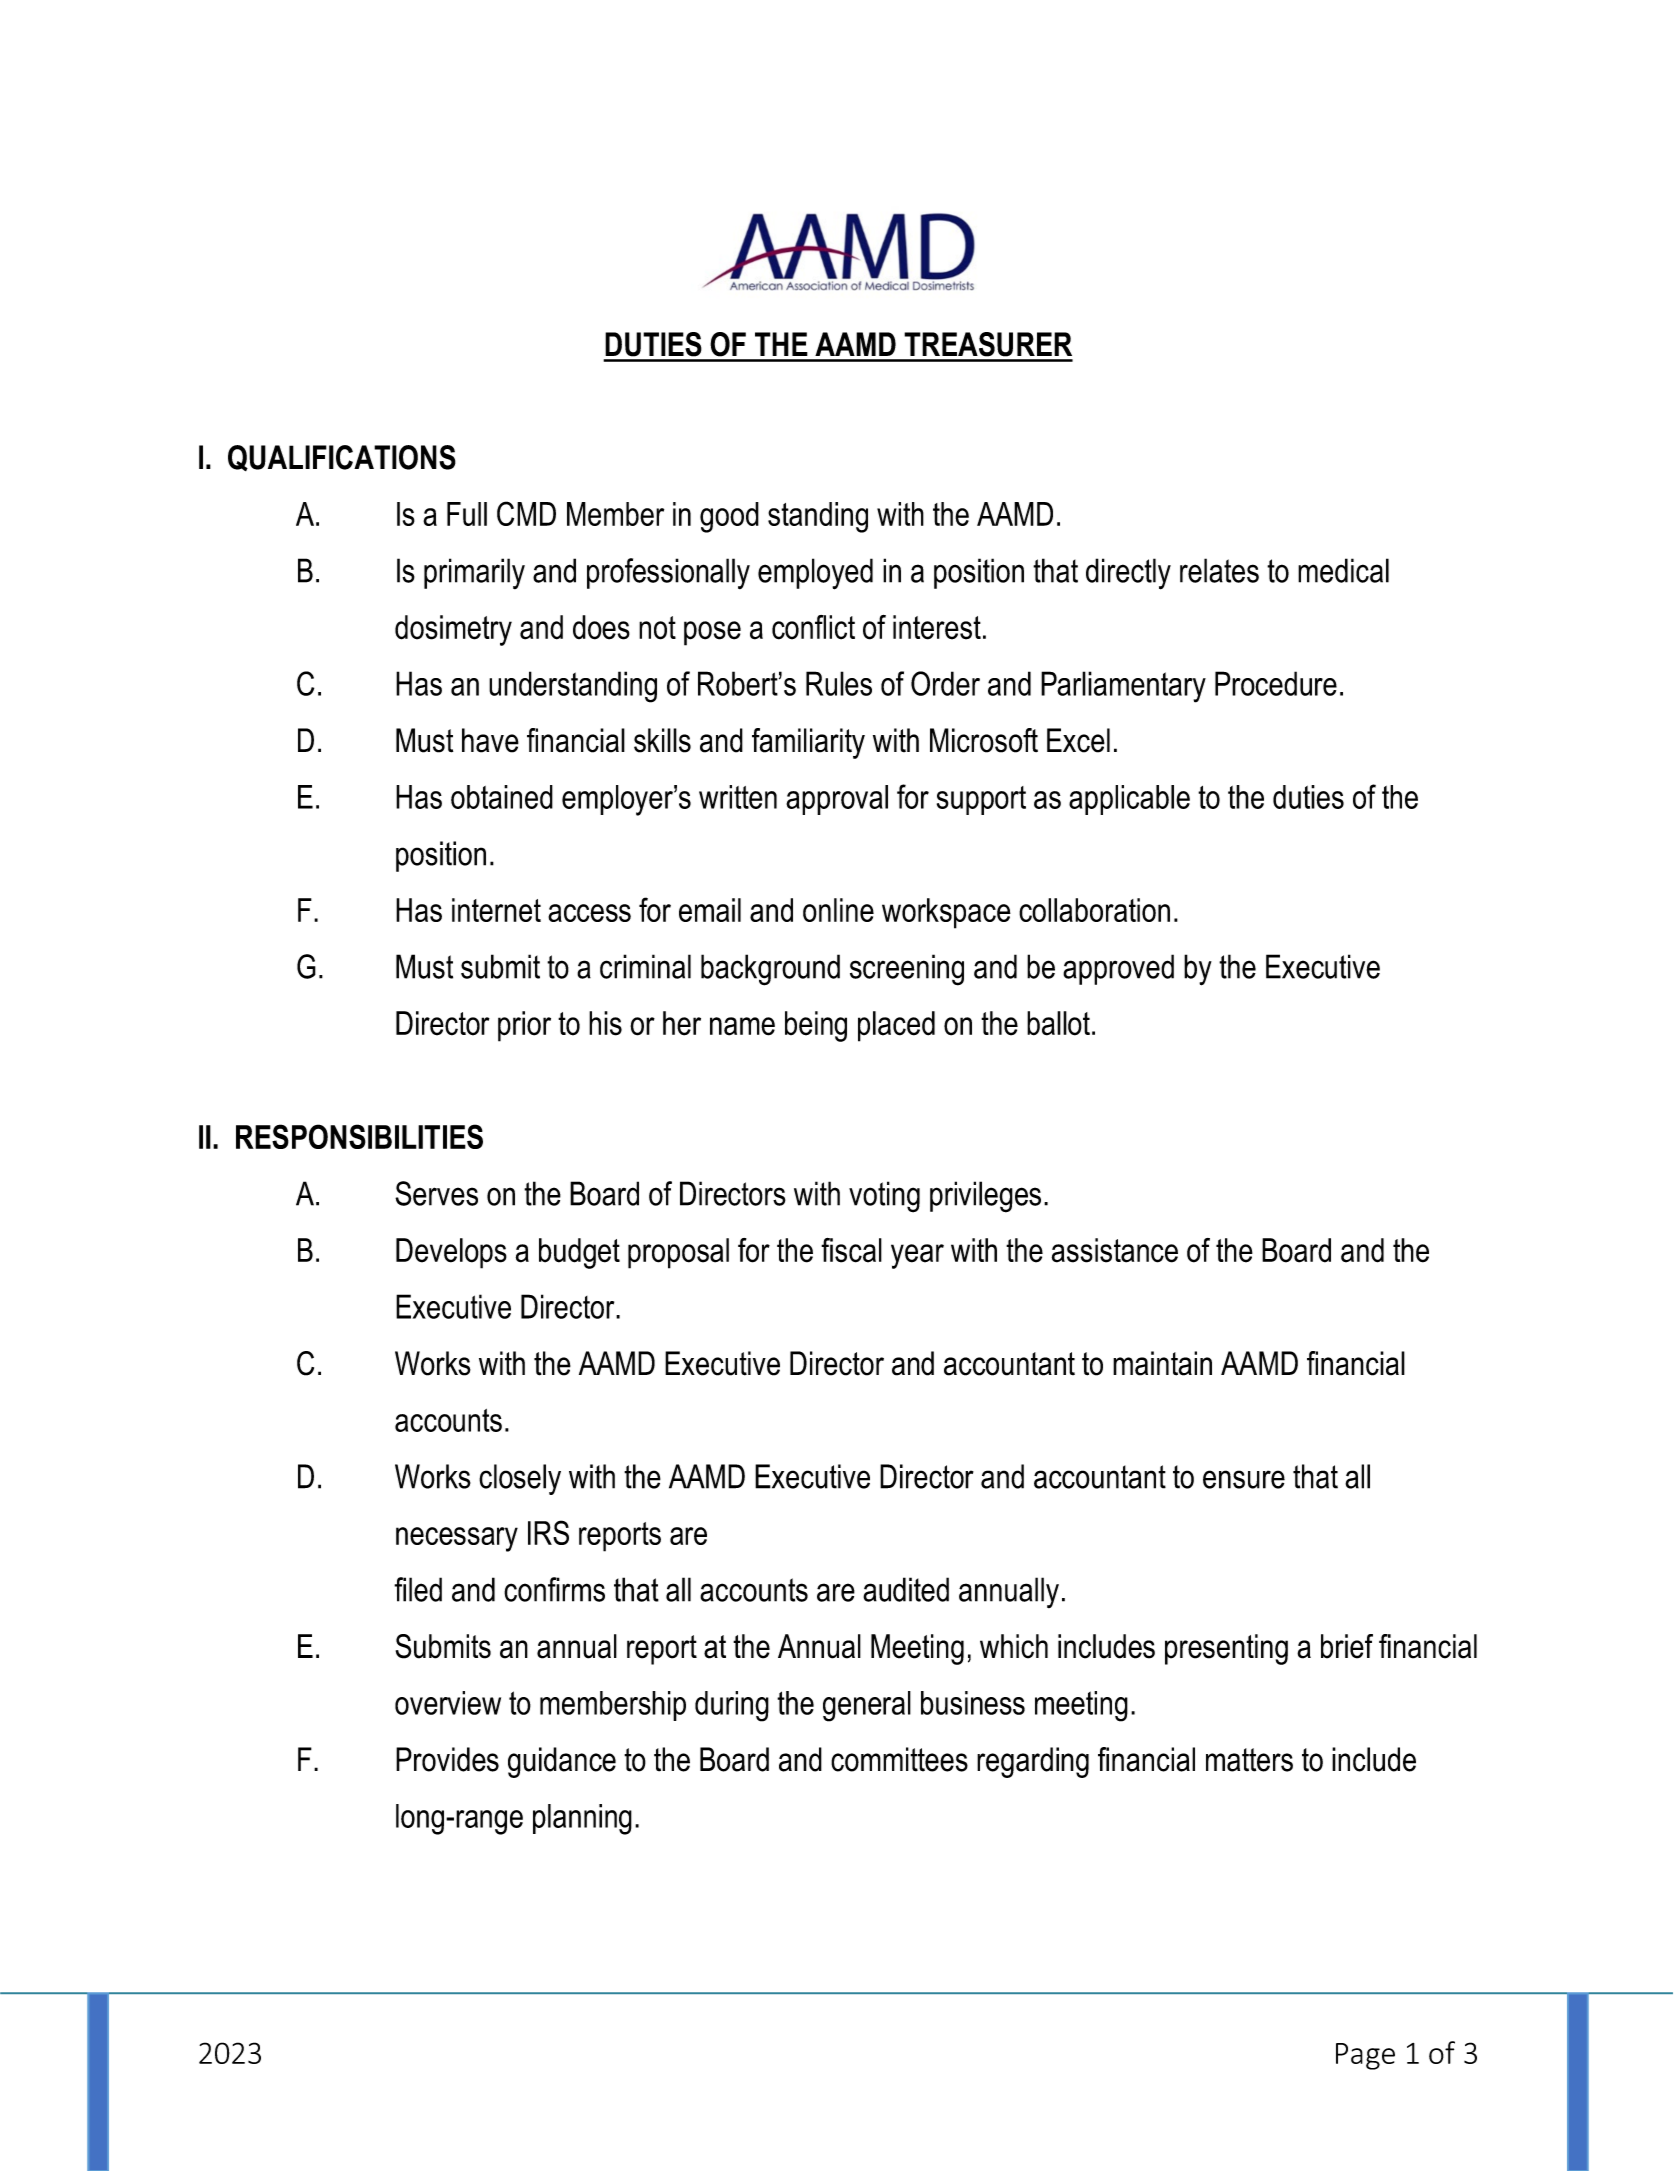  Describe the element at coordinates (467, 514) in the screenshot. I see `Full` at that location.
